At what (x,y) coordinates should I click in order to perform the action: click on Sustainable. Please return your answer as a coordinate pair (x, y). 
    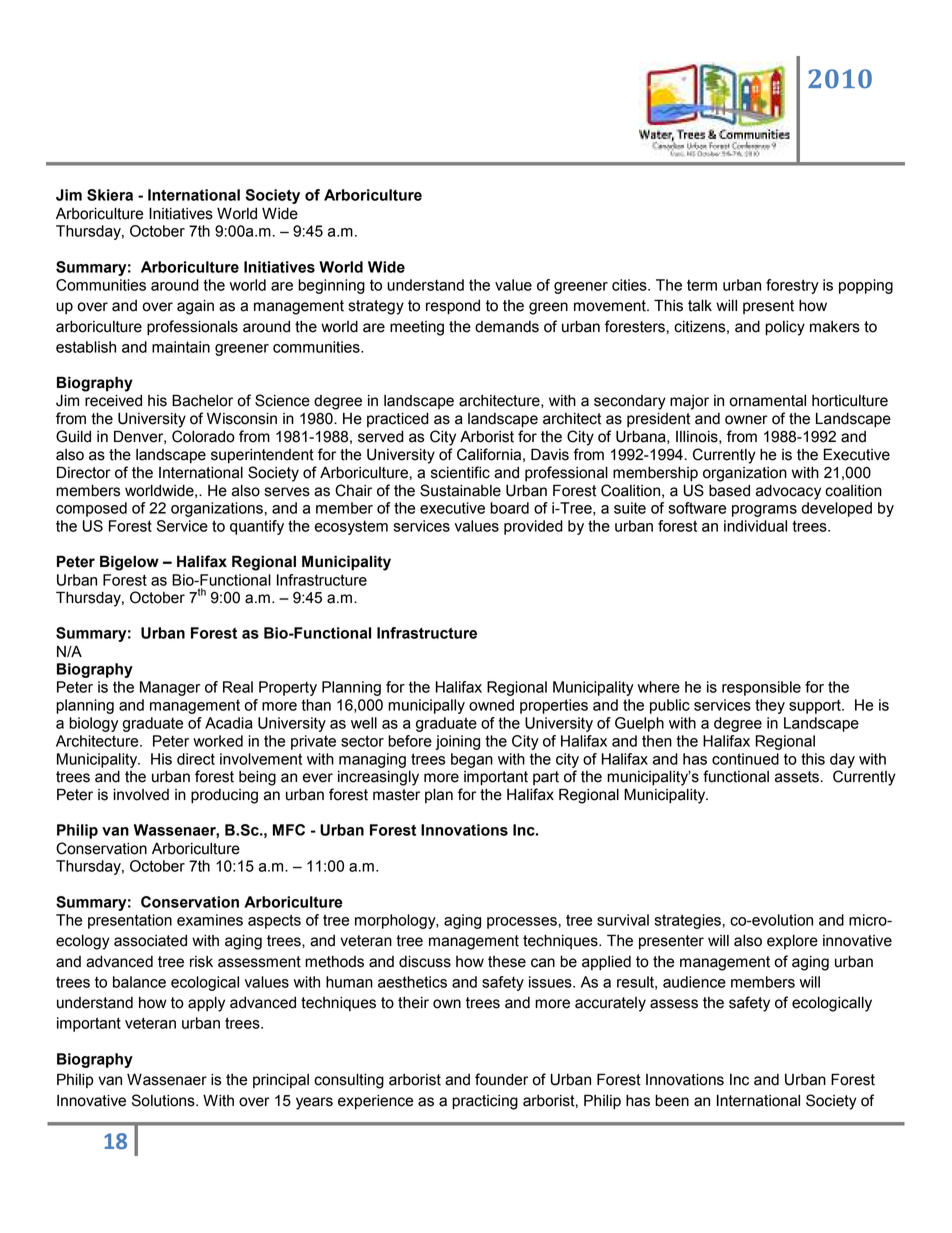
    Looking at the image, I should click on (460, 490).
